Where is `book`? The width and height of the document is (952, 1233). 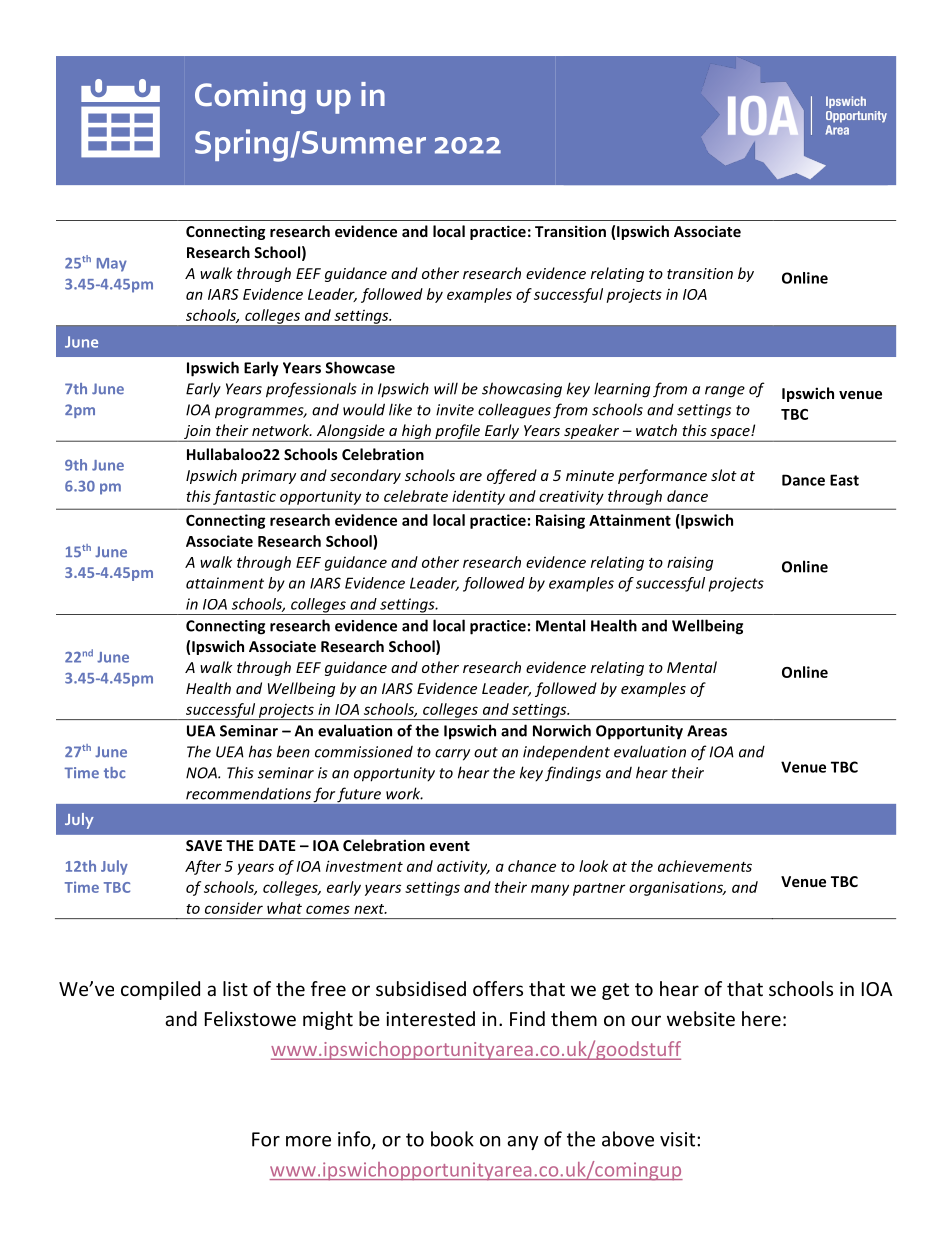
book is located at coordinates (452, 1139).
